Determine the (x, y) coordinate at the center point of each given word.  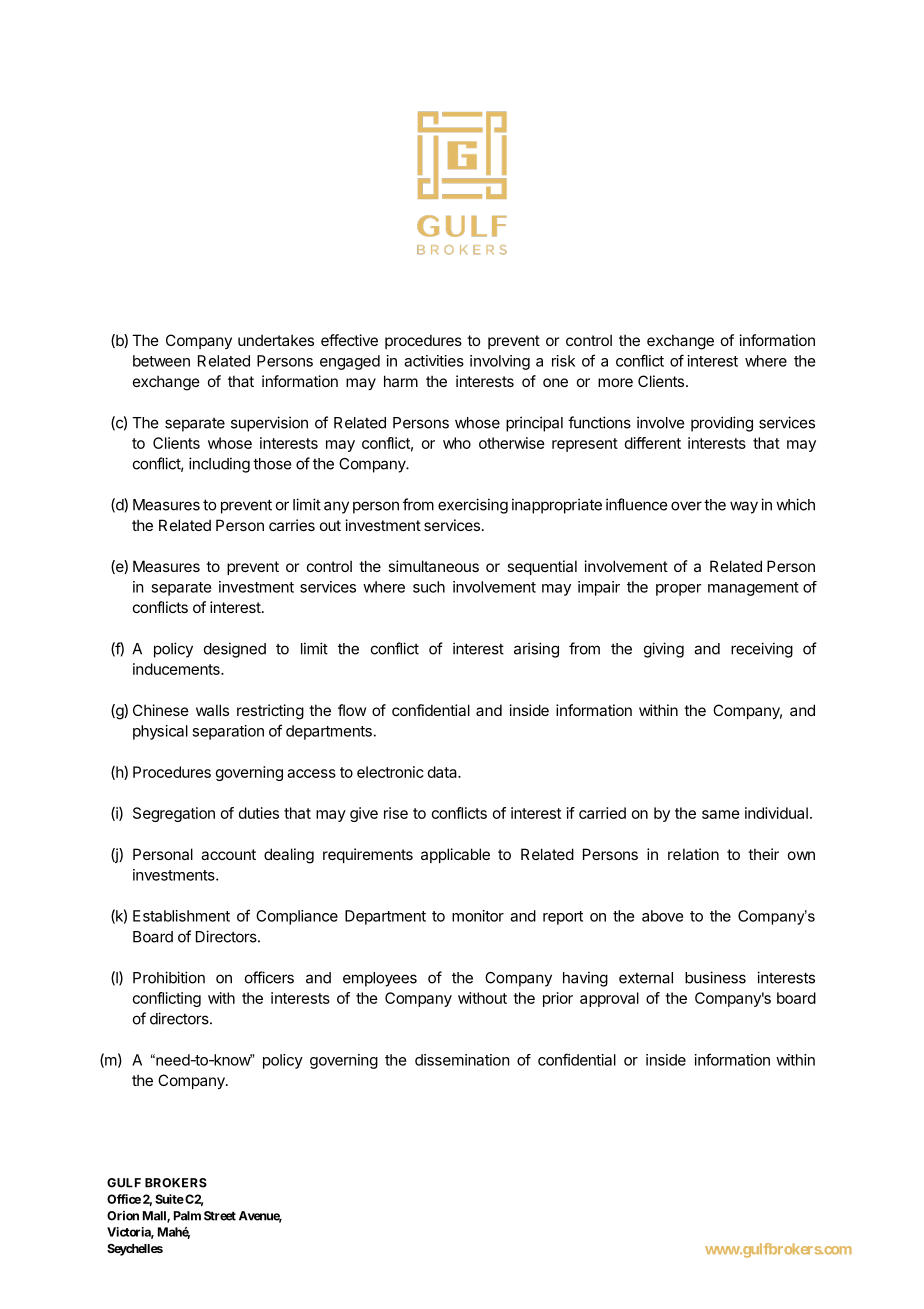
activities (434, 361)
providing (722, 424)
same (721, 814)
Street (220, 1216)
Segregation (174, 814)
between (161, 361)
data (443, 772)
